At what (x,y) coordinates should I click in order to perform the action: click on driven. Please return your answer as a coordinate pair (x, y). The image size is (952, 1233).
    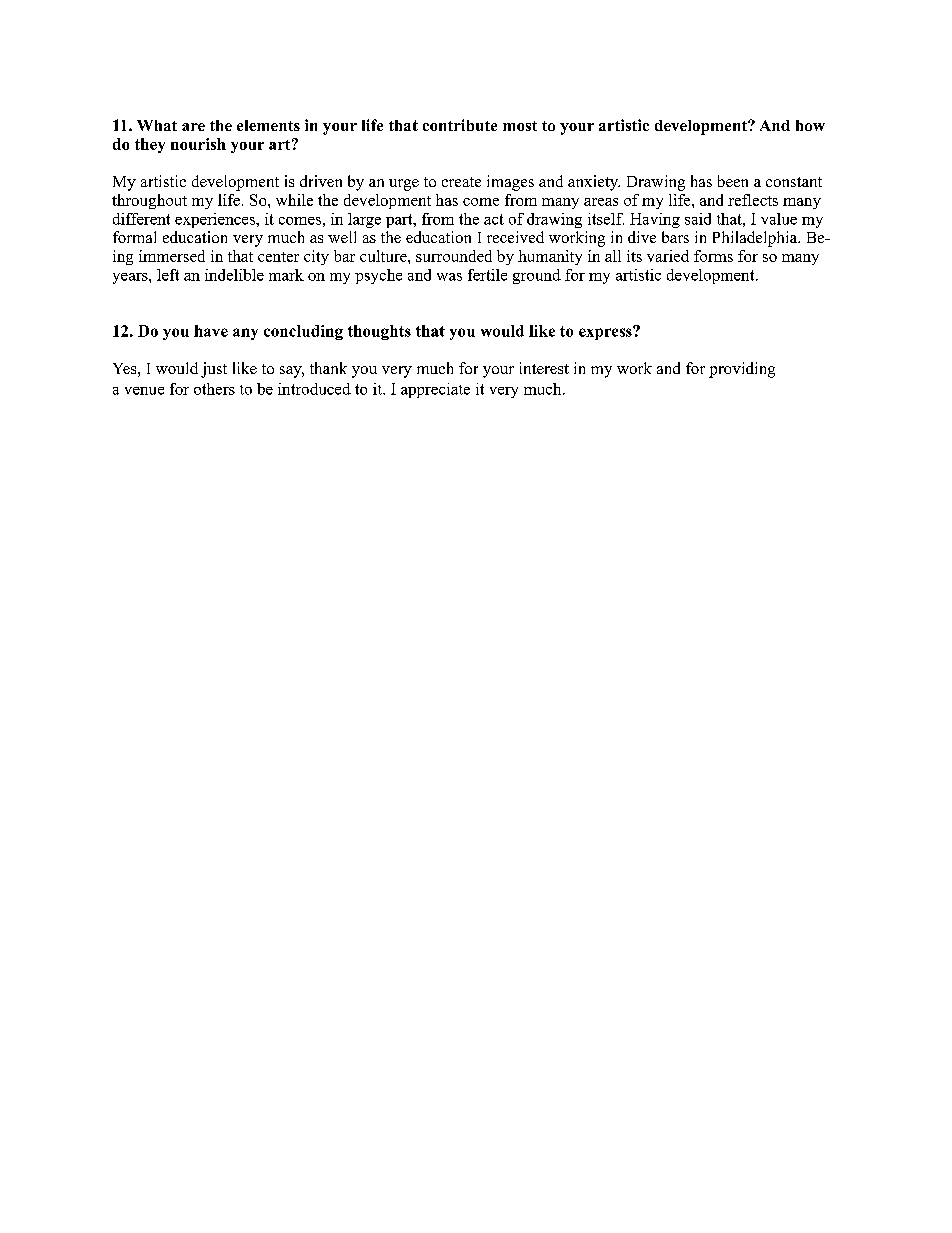
    Looking at the image, I should click on (321, 181).
